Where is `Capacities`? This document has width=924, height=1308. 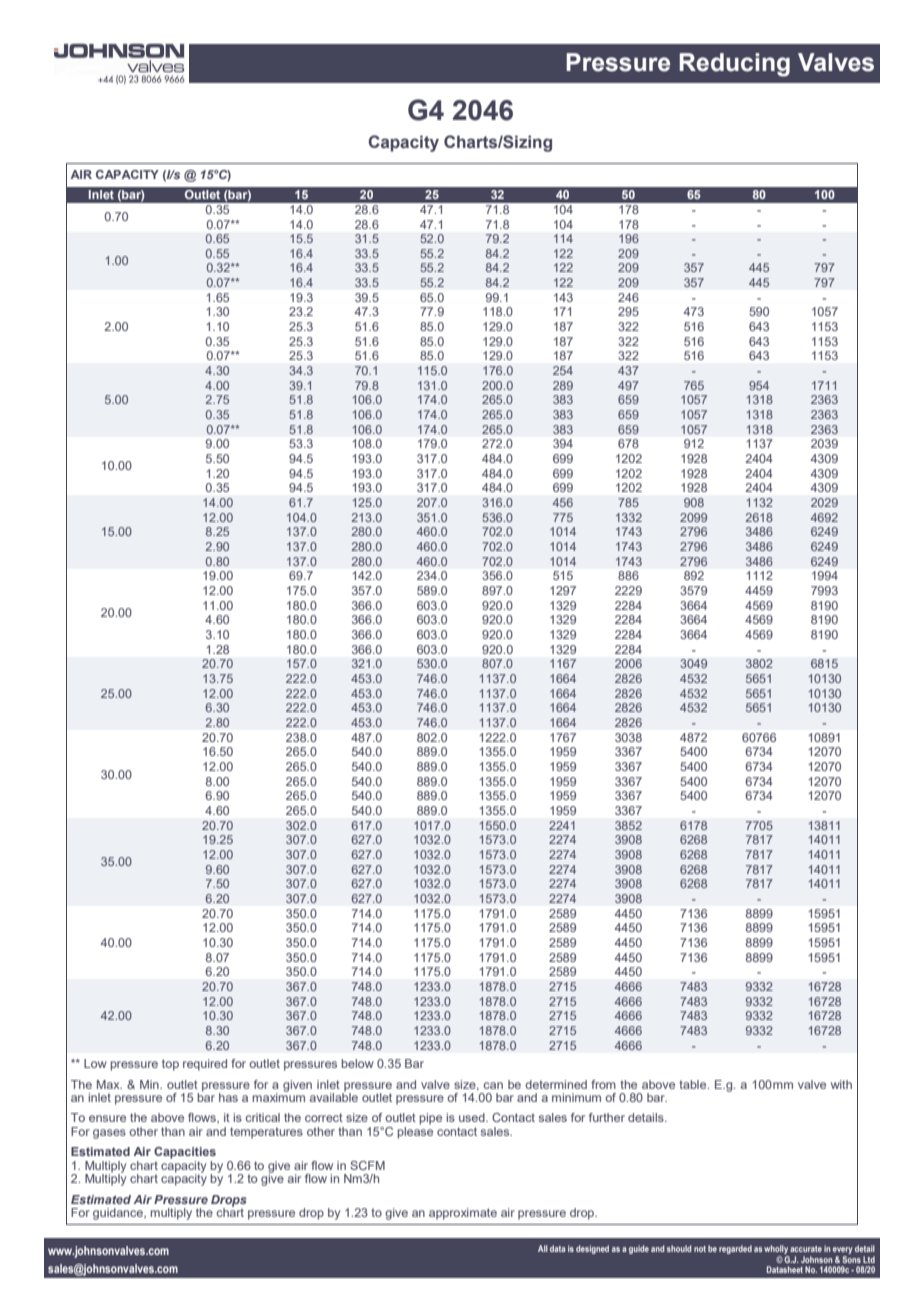 Capacities is located at coordinates (185, 1153).
